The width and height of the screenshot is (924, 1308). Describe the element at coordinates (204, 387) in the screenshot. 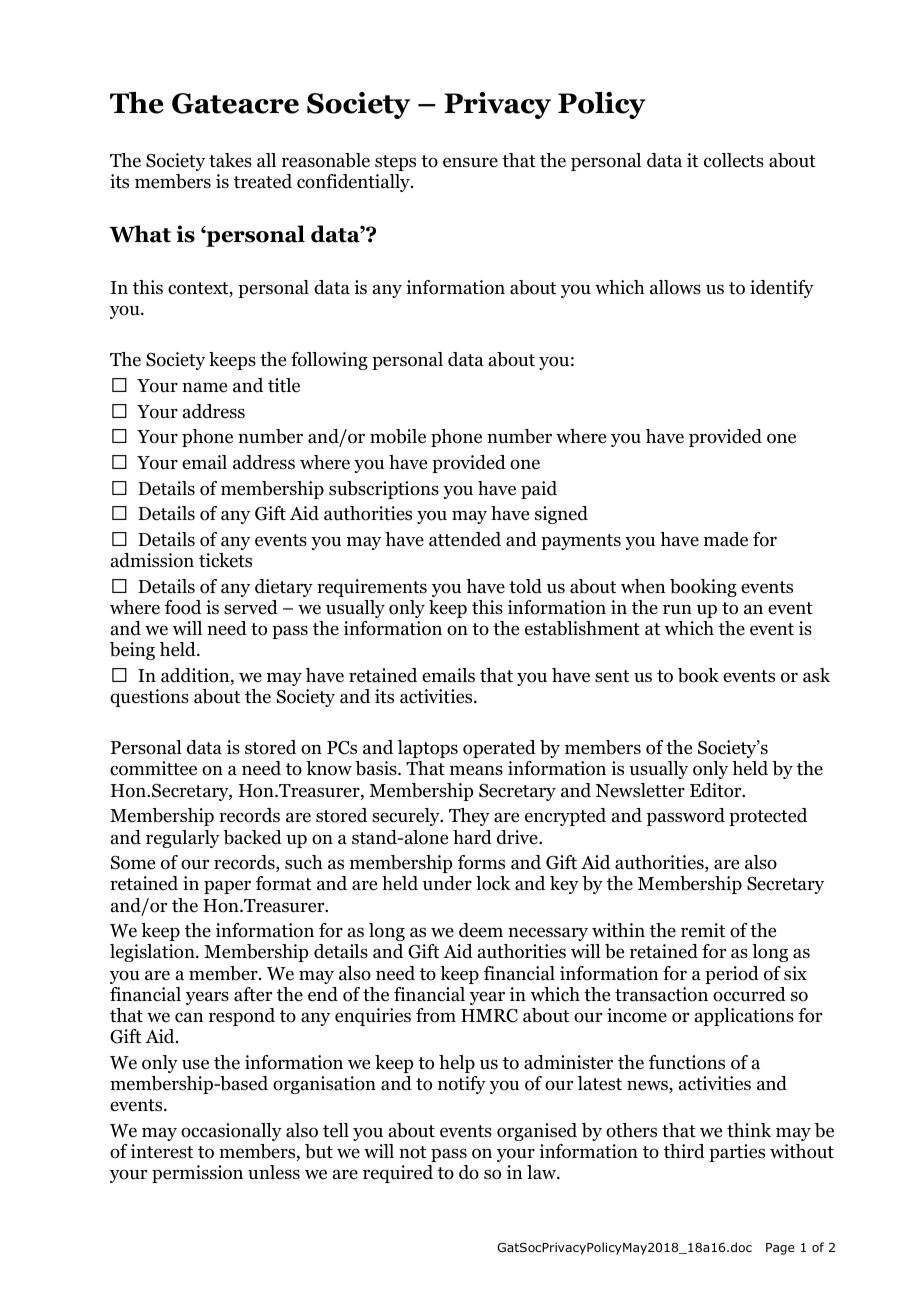

I see `name` at that location.
